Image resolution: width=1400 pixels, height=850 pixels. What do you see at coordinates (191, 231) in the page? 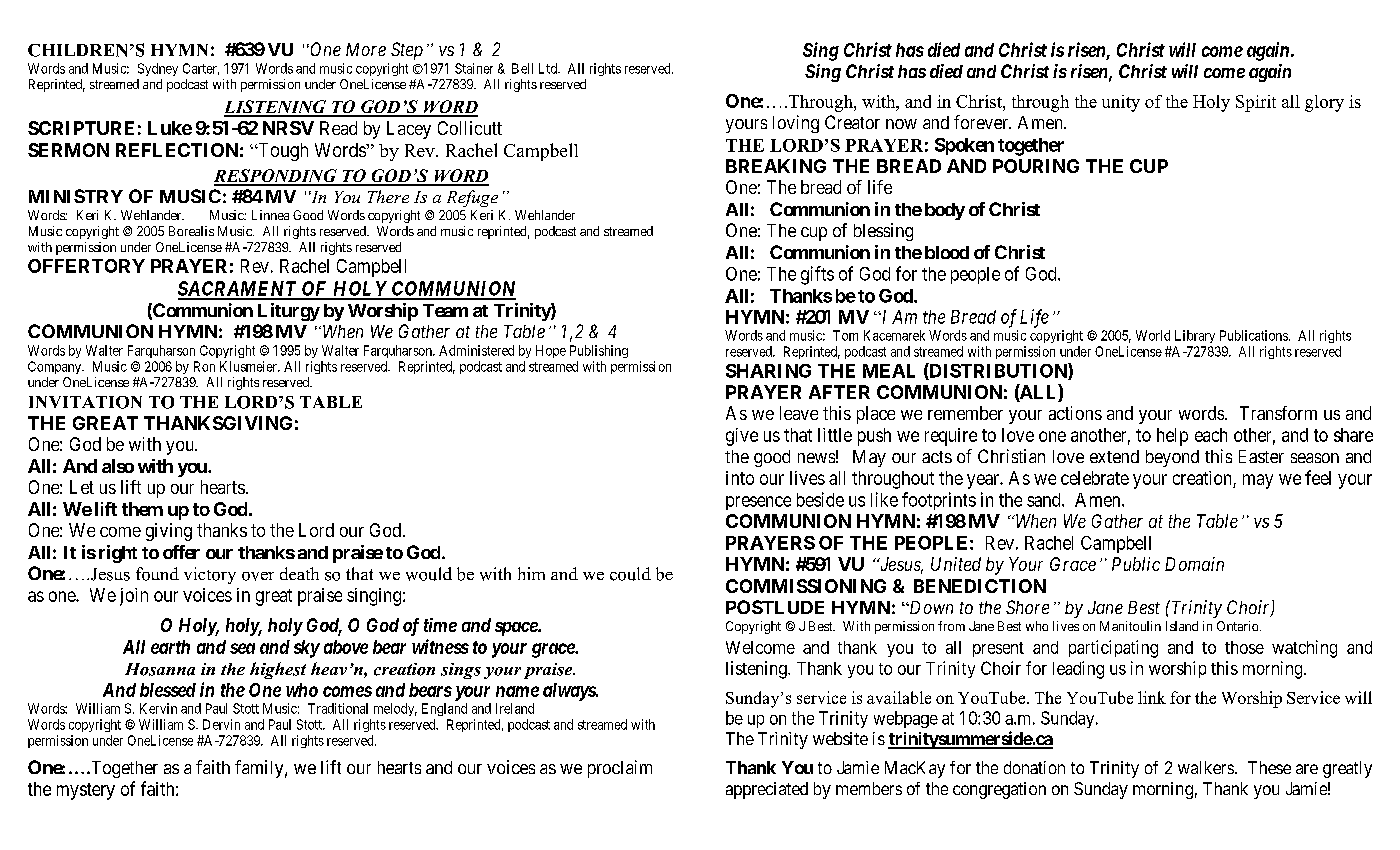
I see `Borealis` at bounding box center [191, 231].
